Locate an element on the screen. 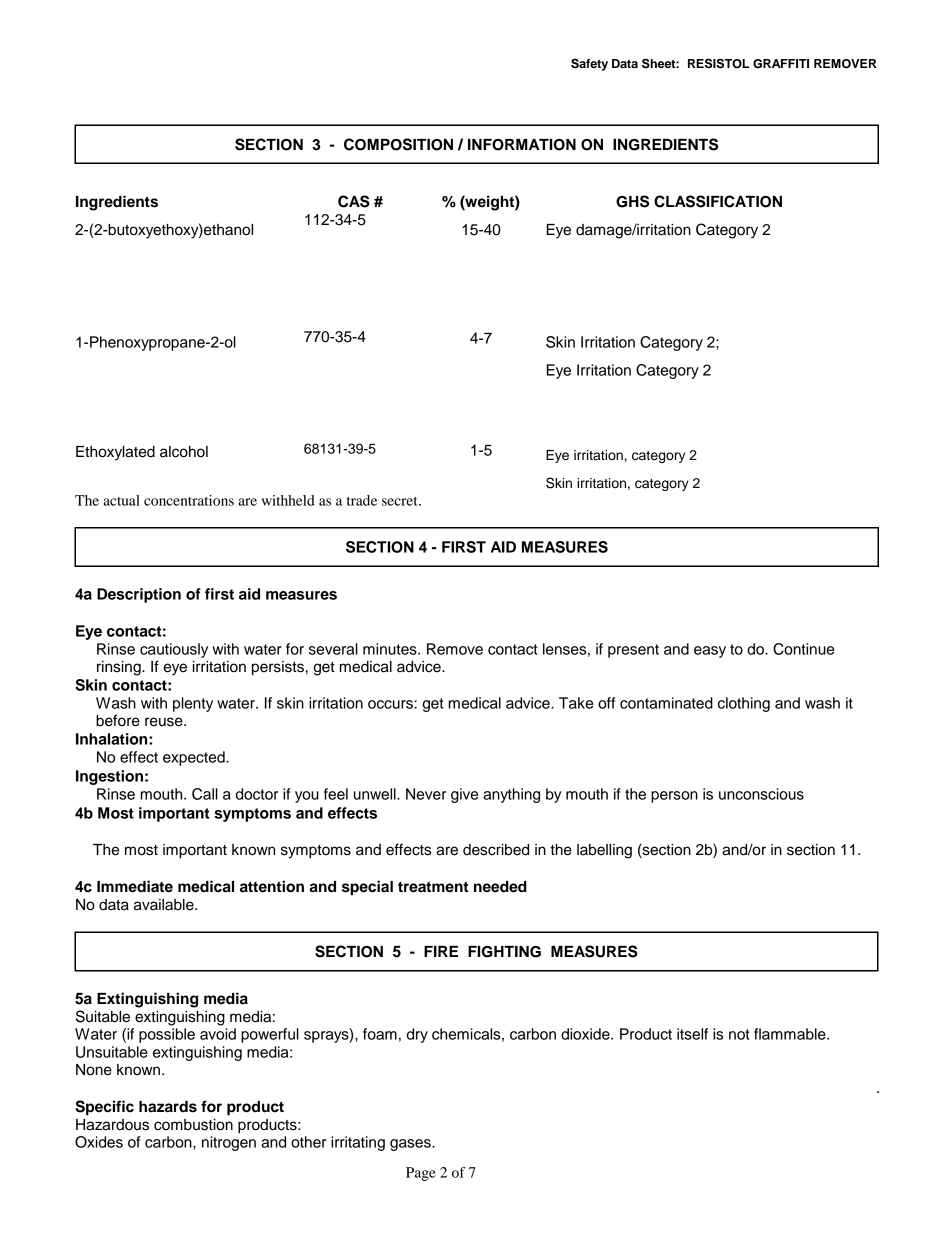  minutes is located at coordinates (391, 649).
